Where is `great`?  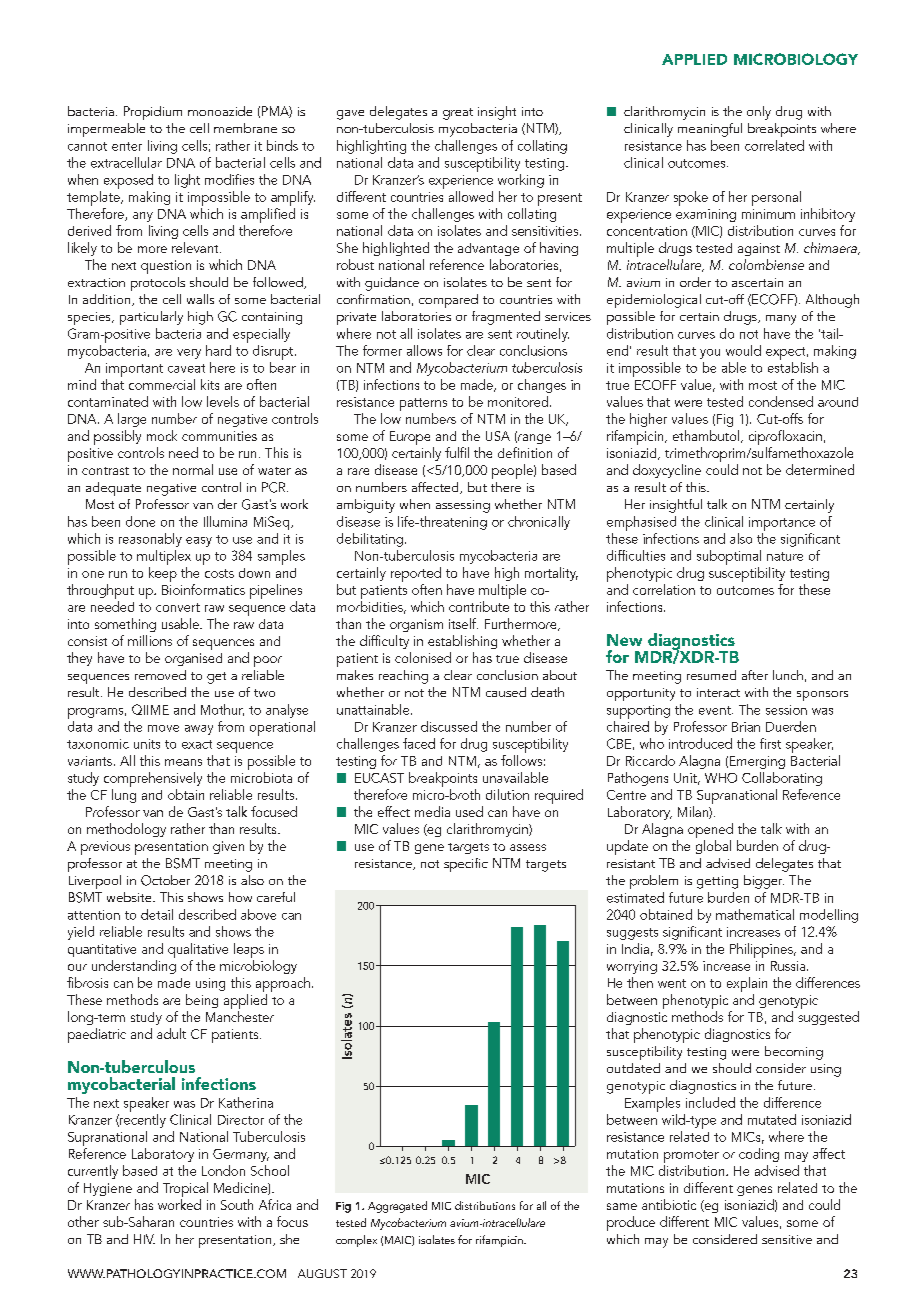 great is located at coordinates (458, 114).
